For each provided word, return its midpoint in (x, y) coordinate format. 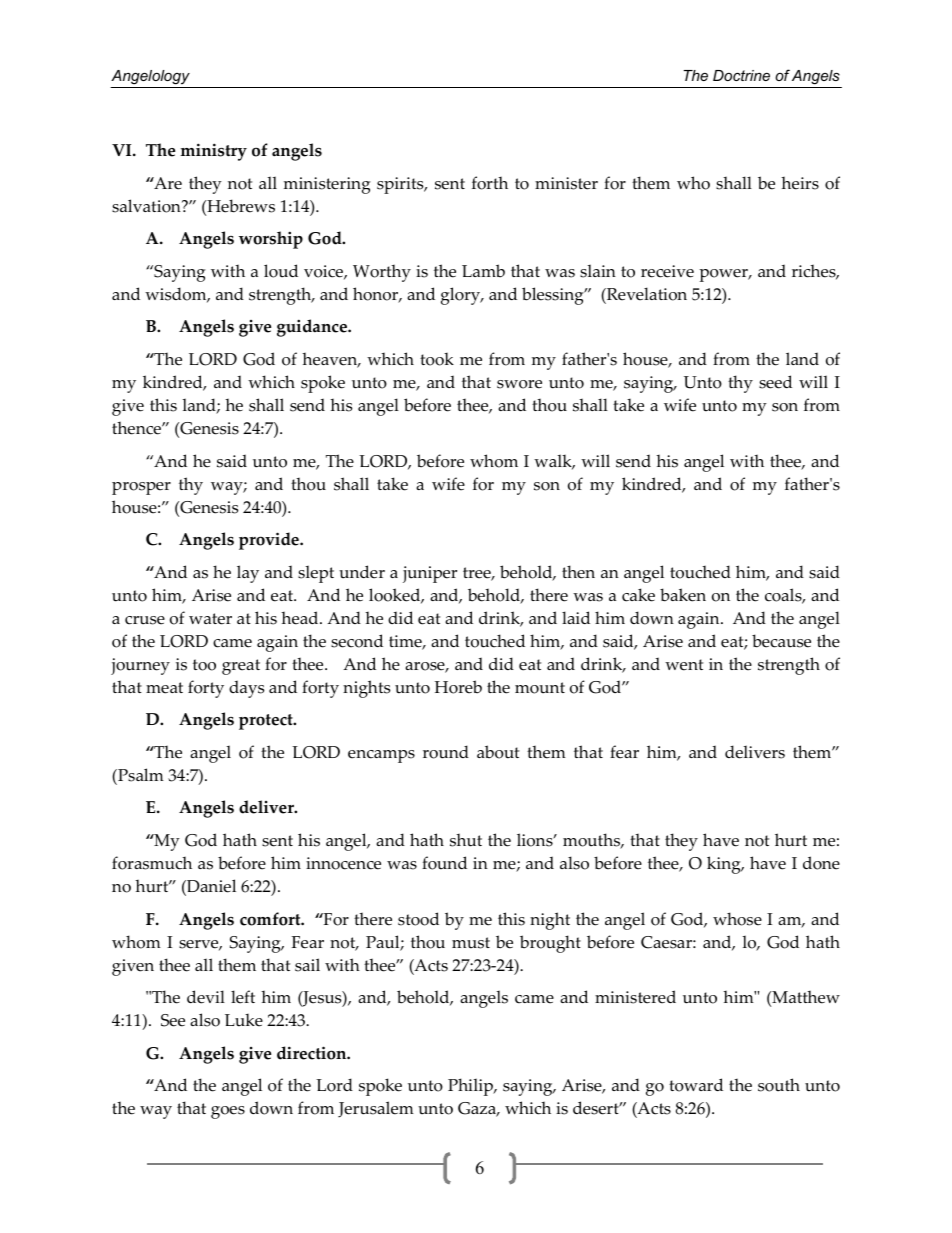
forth (490, 183)
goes (228, 1112)
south (779, 1085)
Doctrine (741, 75)
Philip (471, 1087)
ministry (213, 152)
